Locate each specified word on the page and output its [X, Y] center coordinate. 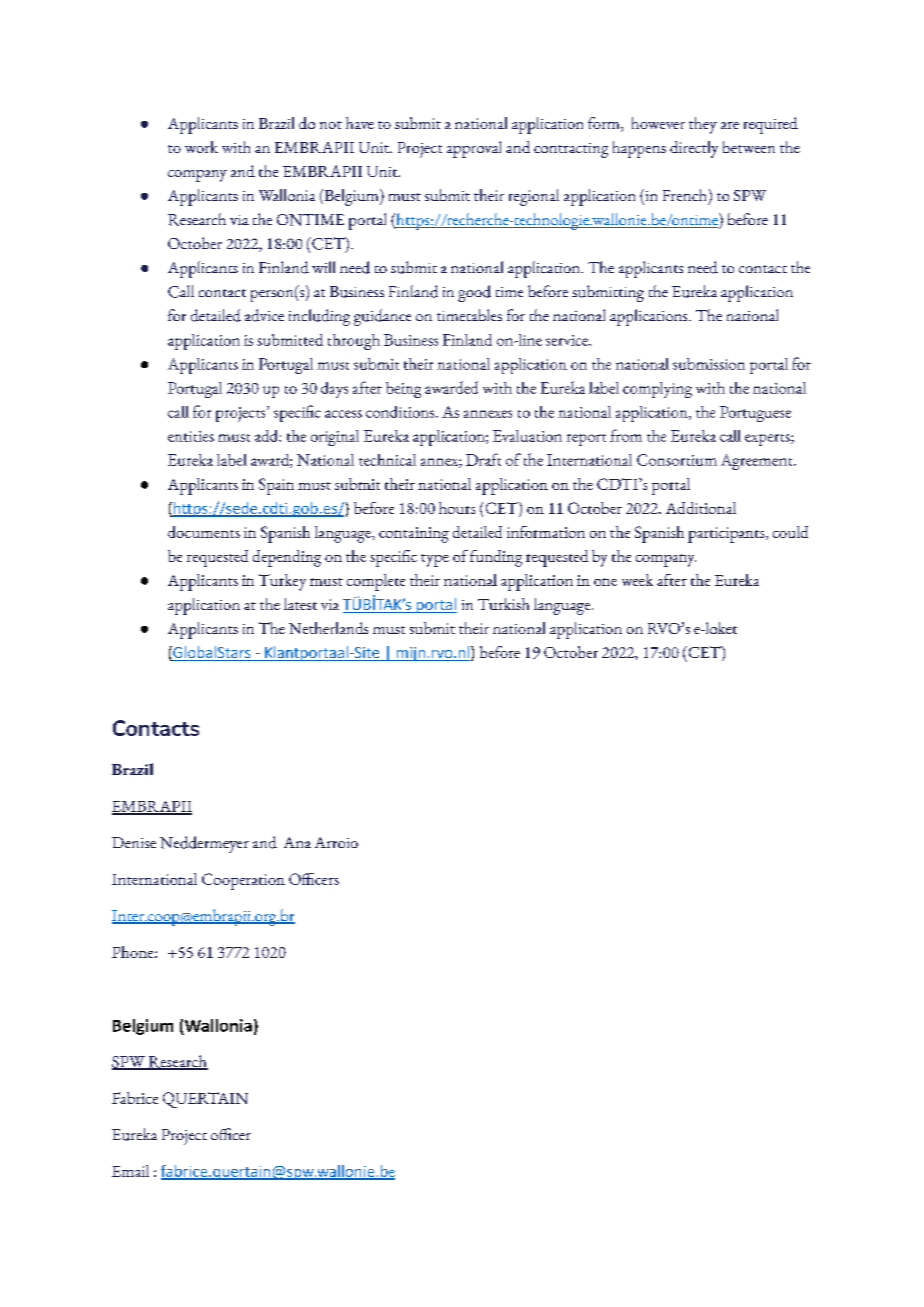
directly [694, 149]
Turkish [503, 604]
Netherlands [328, 628]
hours [457, 508]
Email [130, 1171]
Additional [701, 508]
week [637, 580]
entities [191, 436]
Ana [297, 842]
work [201, 147]
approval [474, 149]
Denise [134, 842]
